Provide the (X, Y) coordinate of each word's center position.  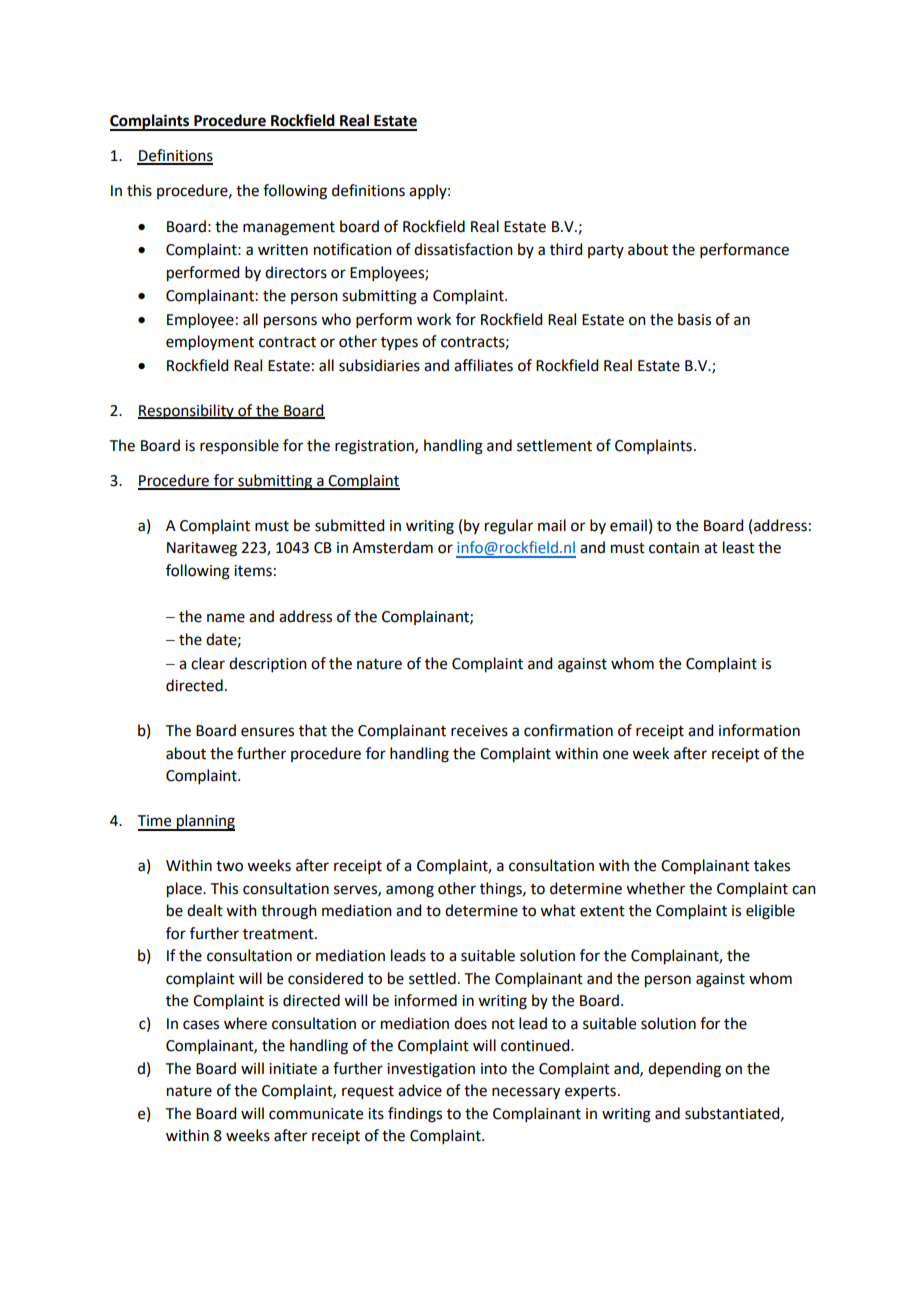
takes (772, 865)
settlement (554, 445)
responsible (239, 446)
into (494, 1069)
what (558, 910)
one (615, 755)
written (283, 250)
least (739, 547)
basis (694, 319)
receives (479, 731)
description (268, 664)
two (229, 866)
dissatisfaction (463, 249)
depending (684, 1070)
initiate (293, 1069)
